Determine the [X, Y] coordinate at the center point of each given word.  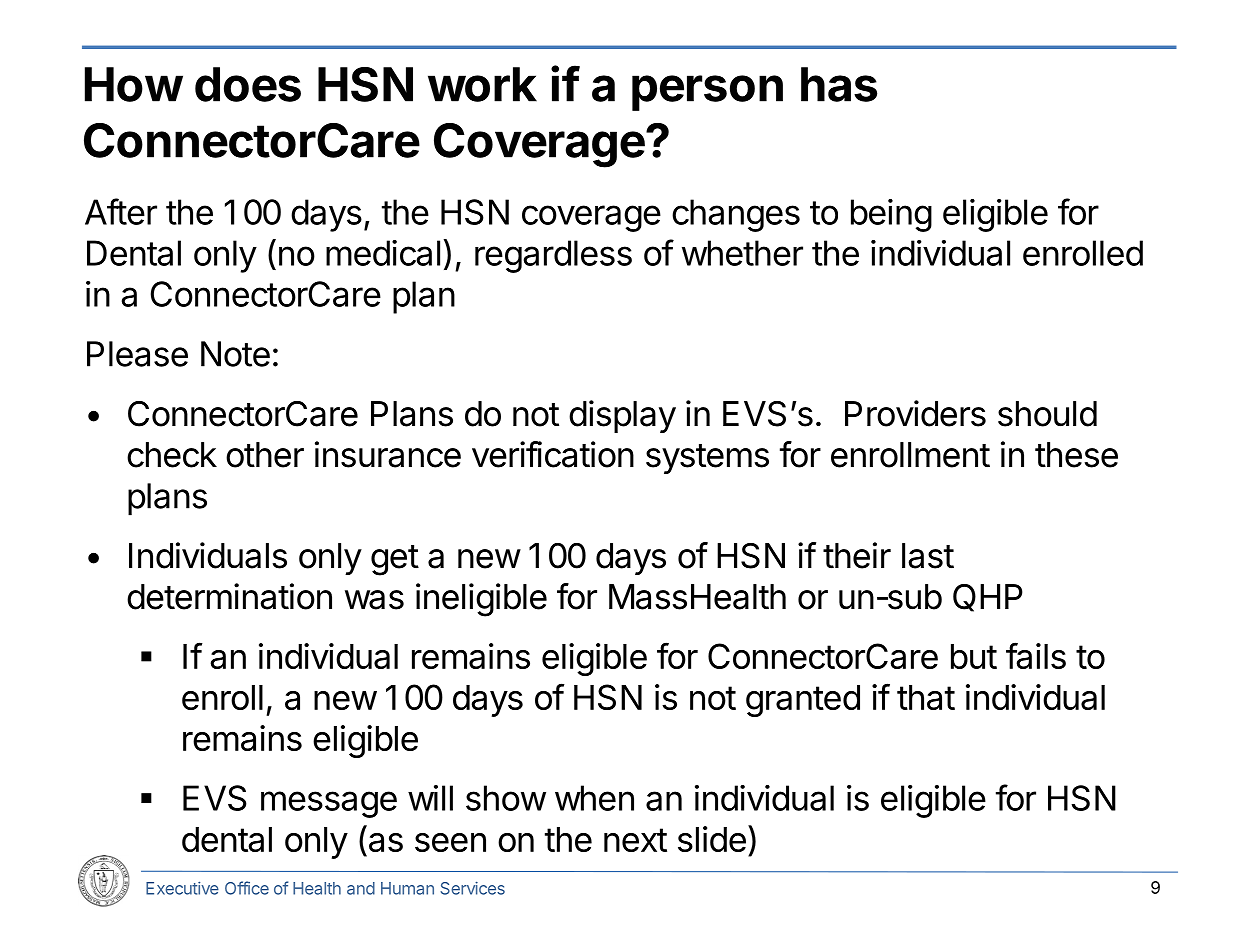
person [707, 93]
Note [235, 354]
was [374, 600]
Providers [915, 413]
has [839, 84]
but [974, 656]
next [635, 840]
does [248, 84]
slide [712, 839]
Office [247, 888]
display [622, 416]
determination [229, 596]
